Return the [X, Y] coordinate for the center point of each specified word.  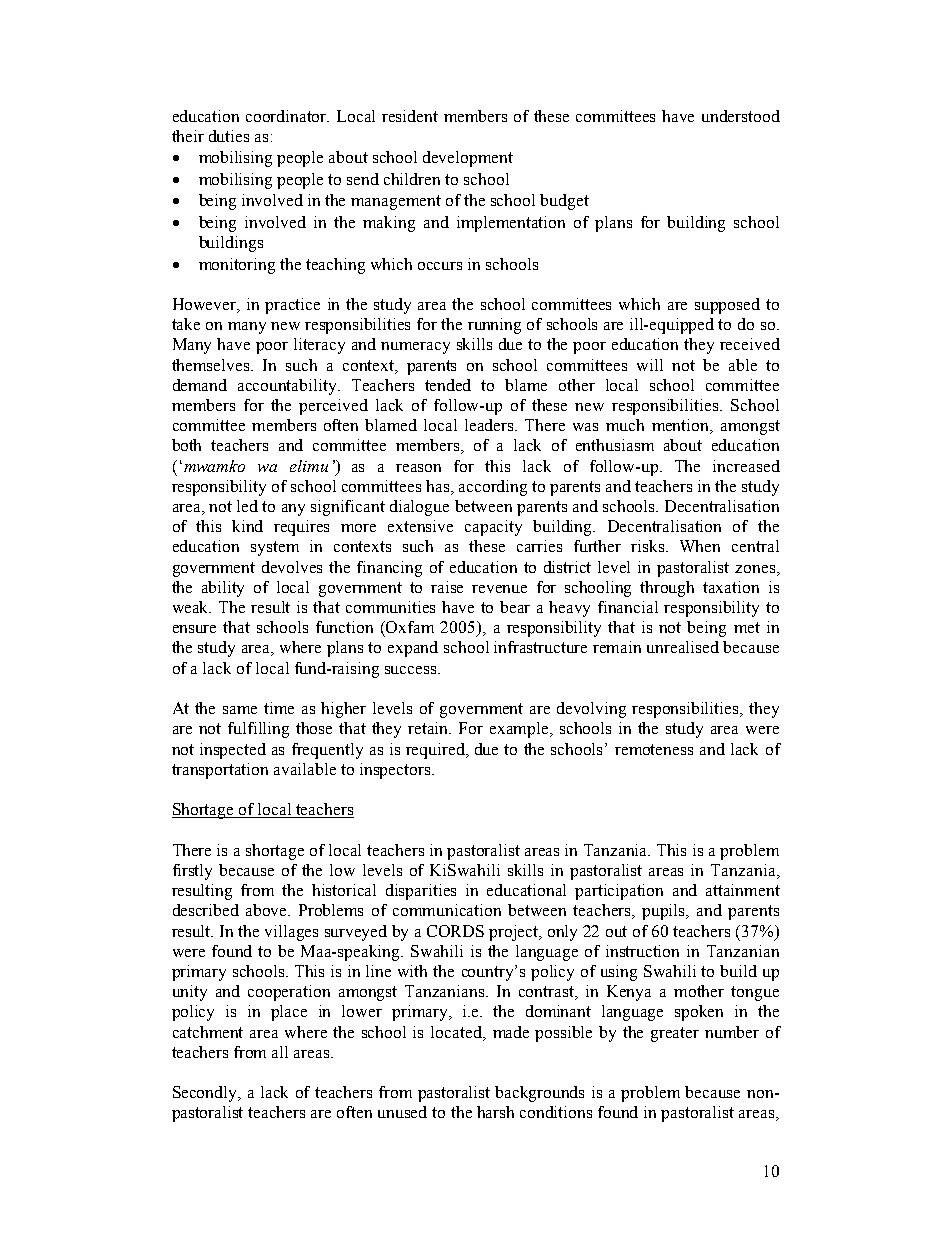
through [667, 589]
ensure [194, 629]
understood [741, 116]
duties [229, 136]
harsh [495, 1112]
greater [675, 1034]
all [280, 1052]
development [468, 159]
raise [447, 587]
